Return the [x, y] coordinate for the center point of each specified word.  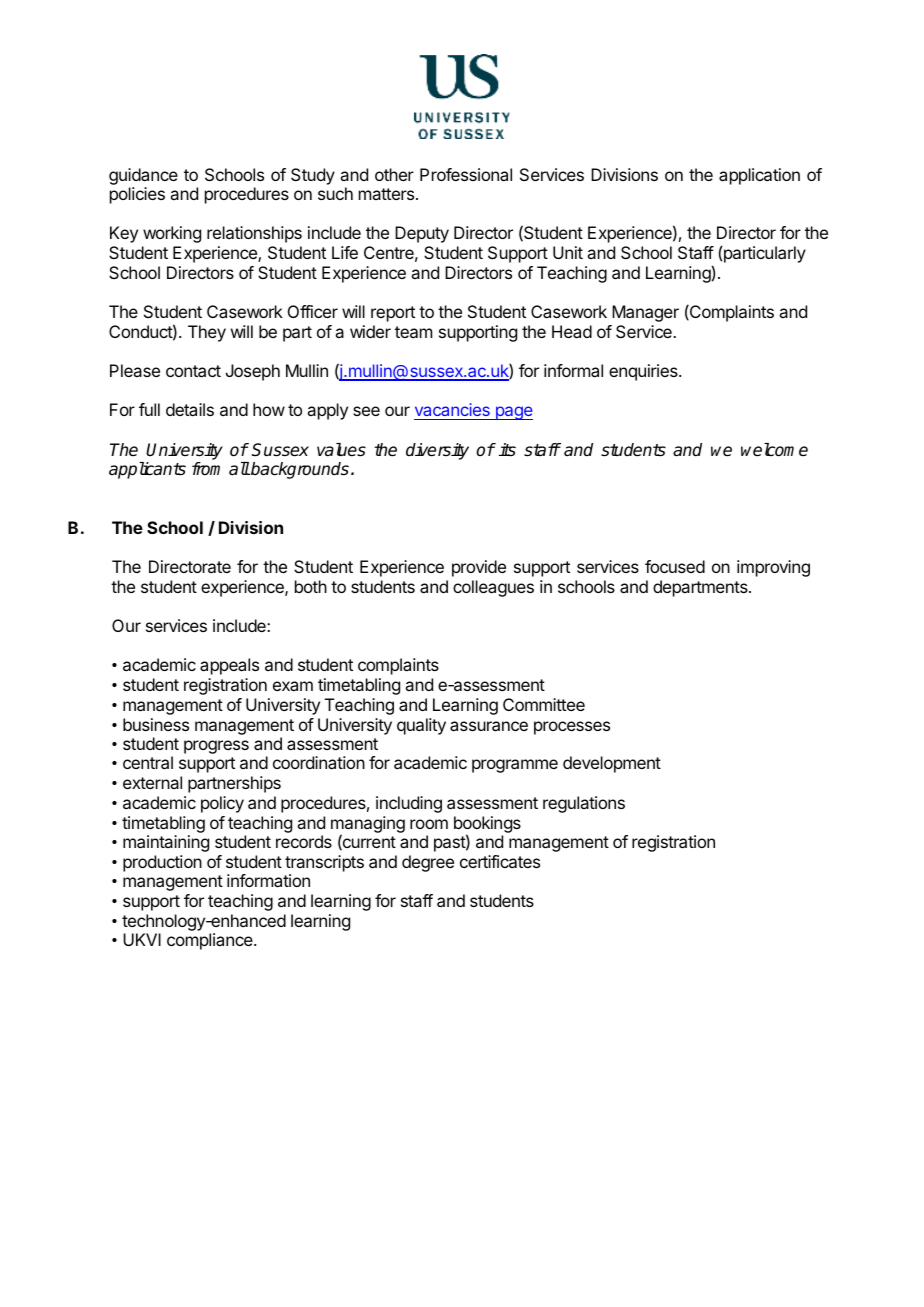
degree [428, 863]
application [759, 176]
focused [675, 566]
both [311, 586]
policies [137, 195]
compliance [211, 941]
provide [479, 568]
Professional [466, 174]
